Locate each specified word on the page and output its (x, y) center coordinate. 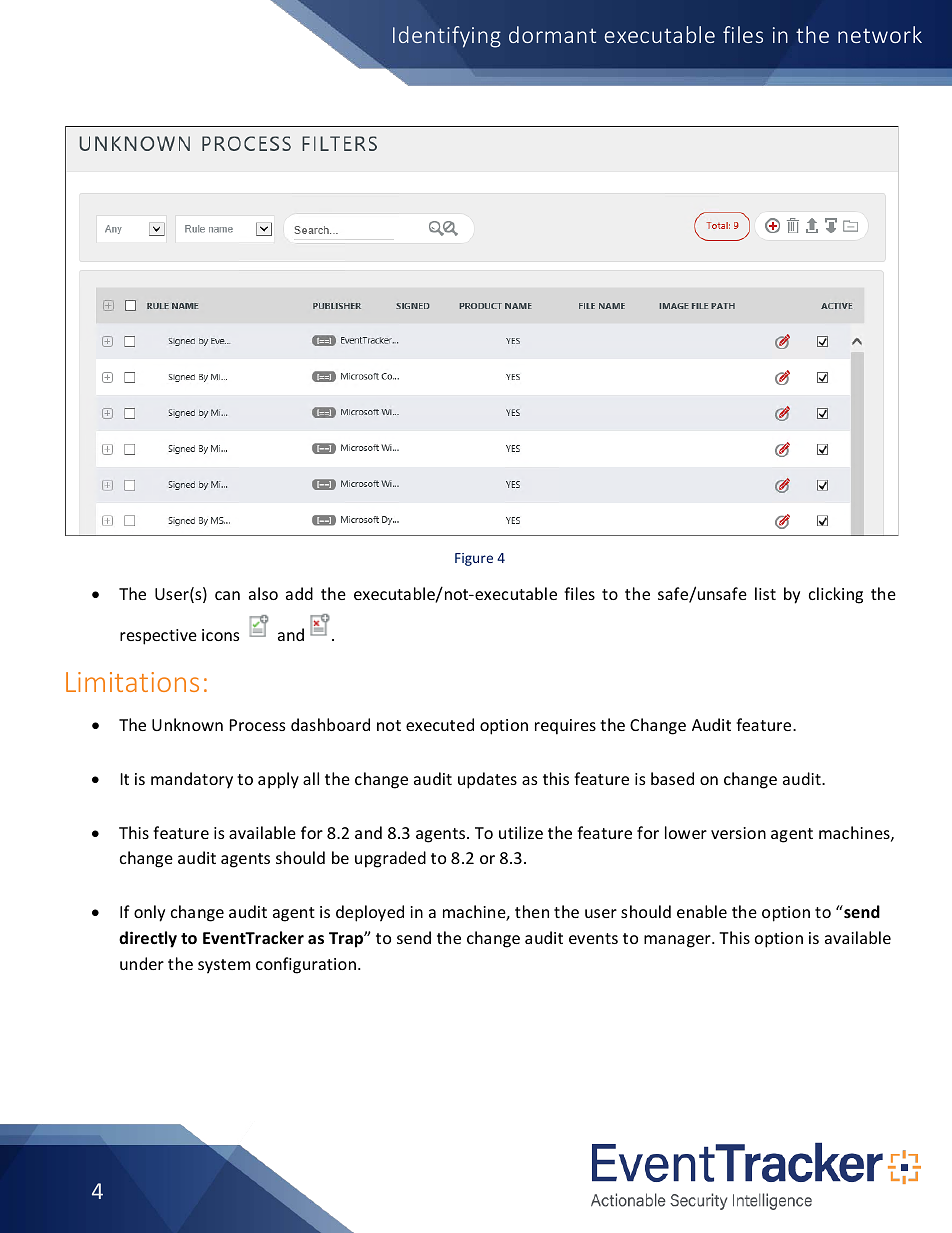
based (672, 778)
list (765, 593)
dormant (552, 34)
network (880, 34)
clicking (836, 595)
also (263, 593)
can (227, 595)
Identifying (447, 37)
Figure (474, 559)
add (299, 593)
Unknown (187, 724)
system (224, 966)
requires (565, 727)
